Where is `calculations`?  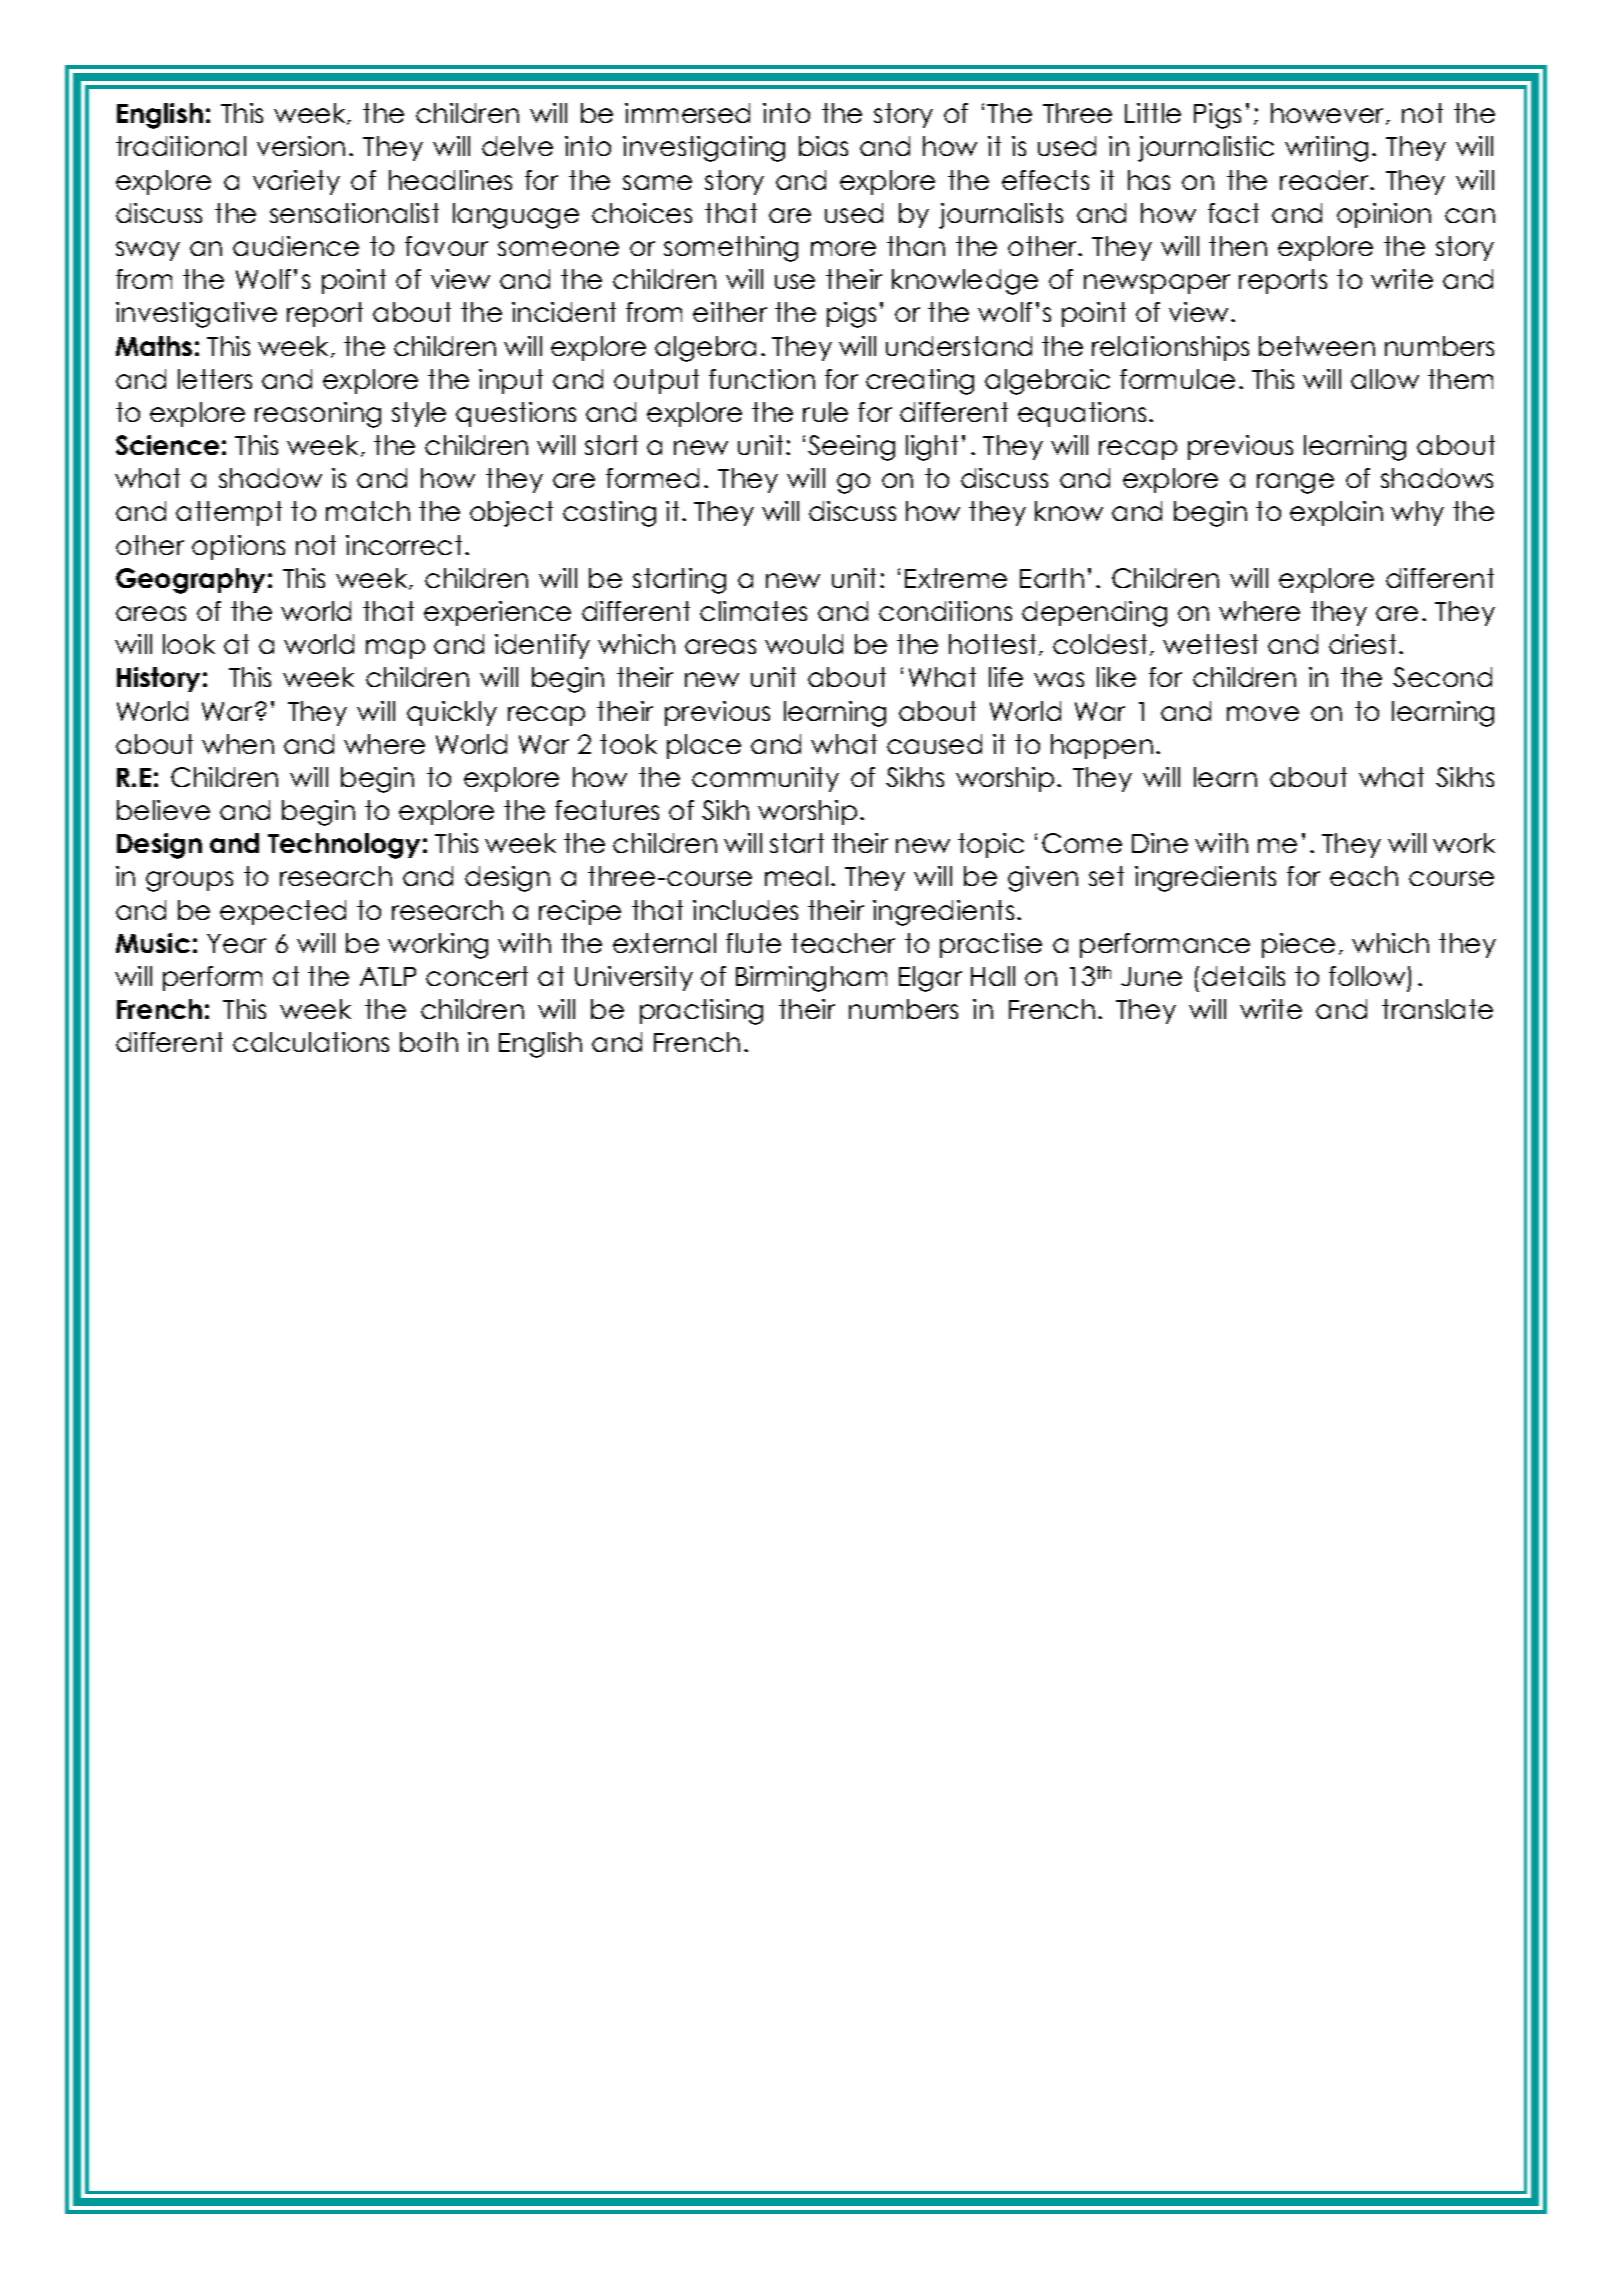 calculations is located at coordinates (311, 1042).
